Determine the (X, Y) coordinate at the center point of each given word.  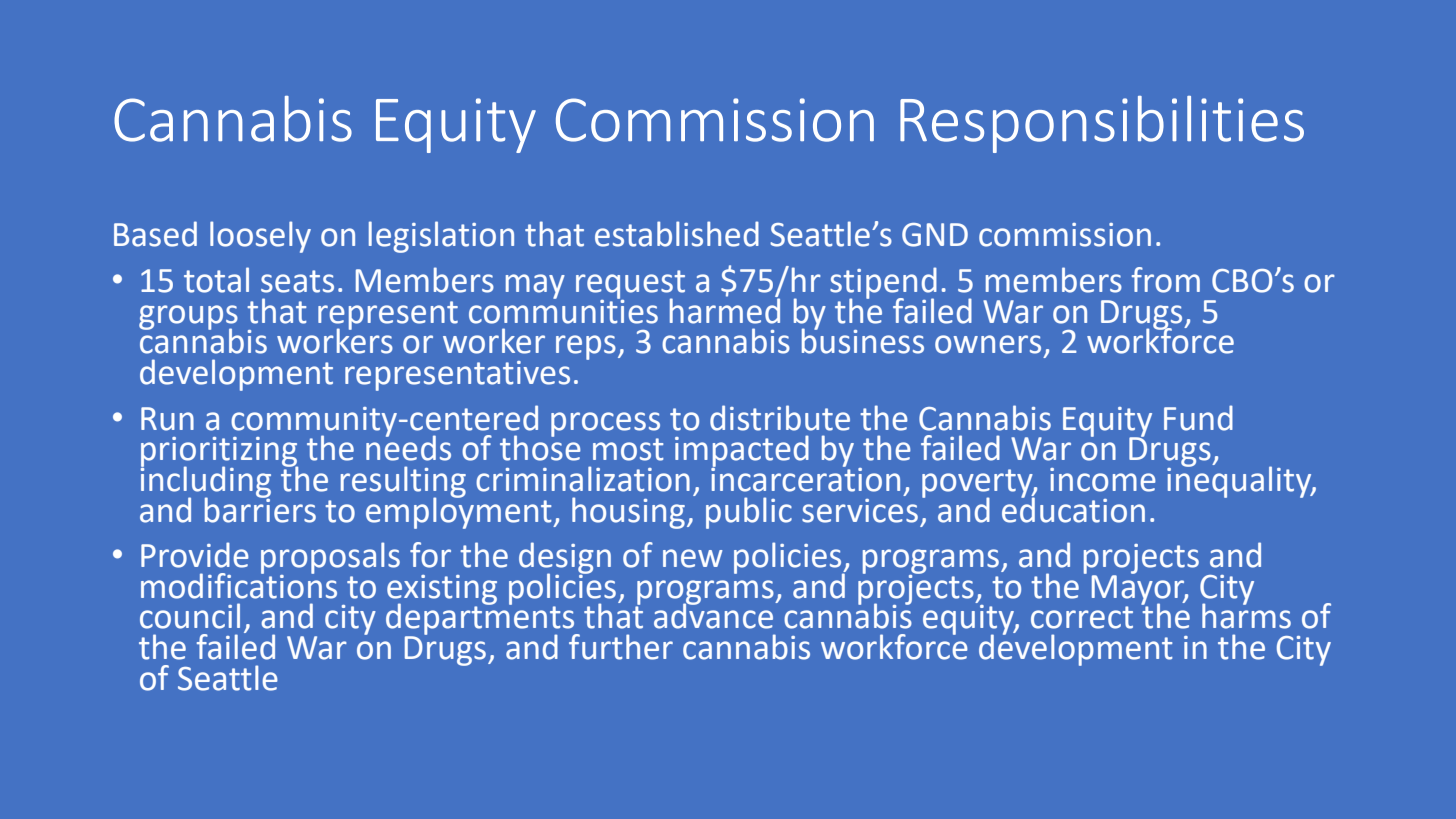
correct (1082, 617)
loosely (260, 237)
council (190, 616)
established (677, 234)
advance (715, 615)
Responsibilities (1102, 124)
